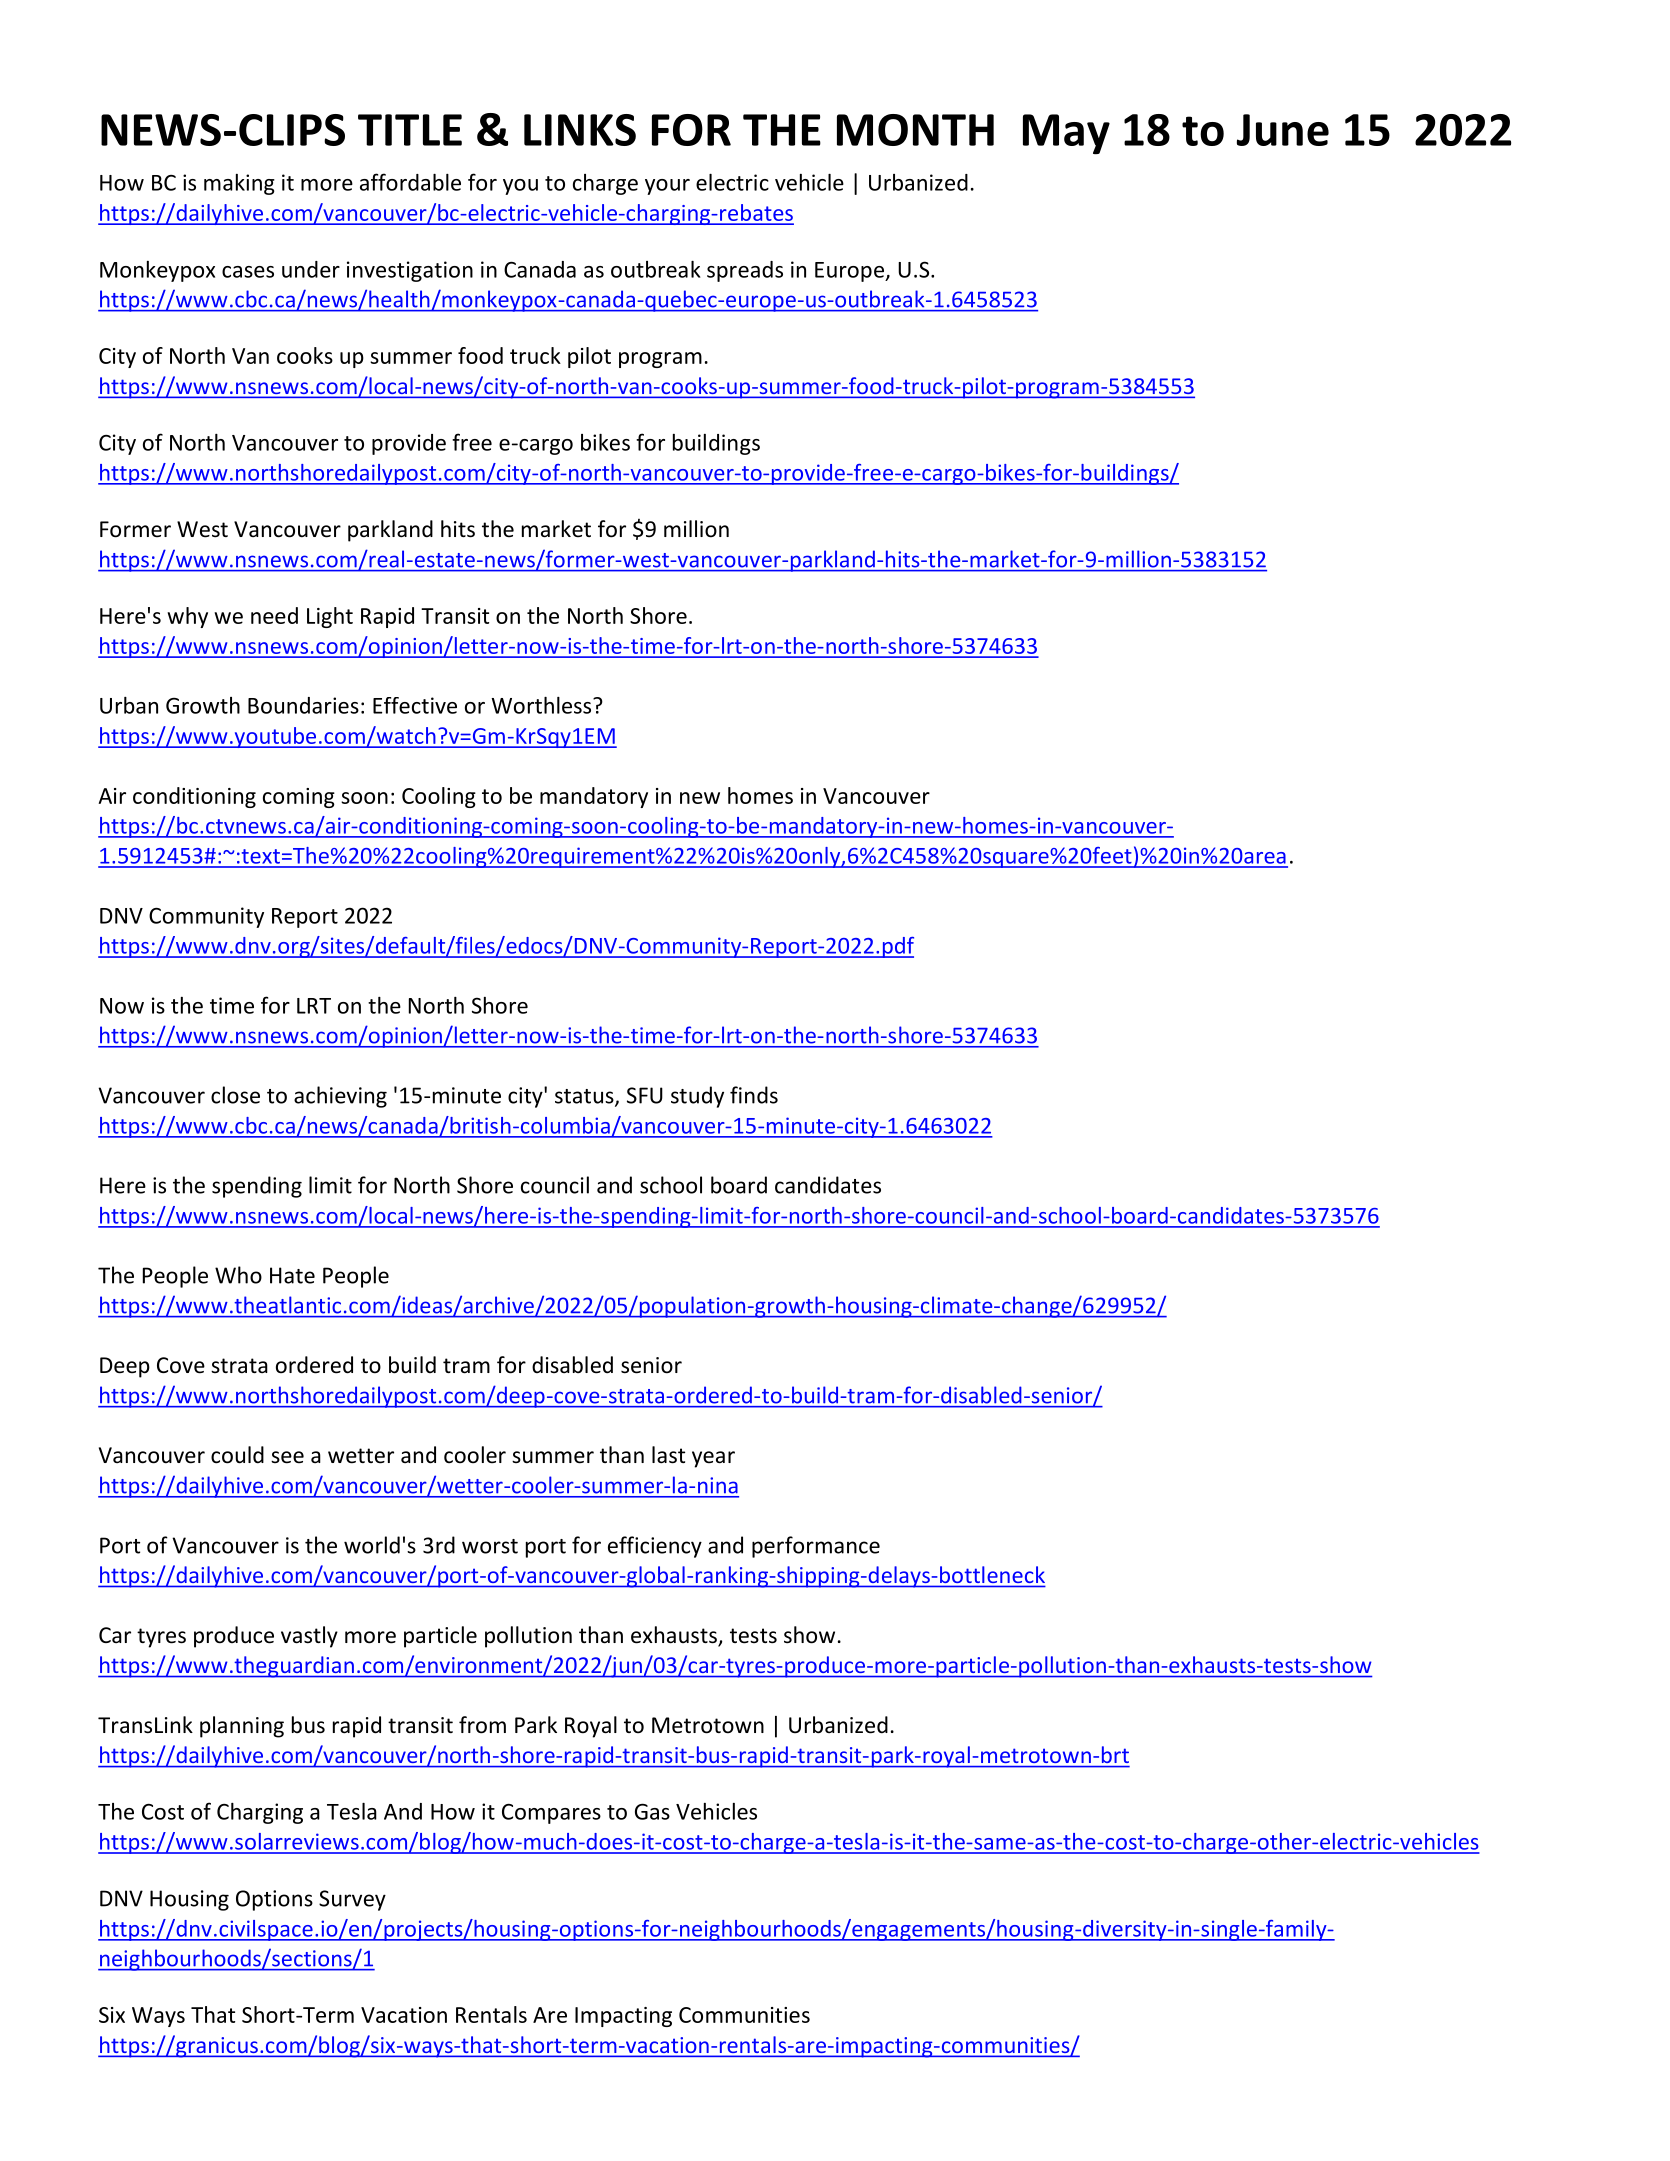  Describe the element at coordinates (667, 187) in the screenshot. I see `your` at that location.
